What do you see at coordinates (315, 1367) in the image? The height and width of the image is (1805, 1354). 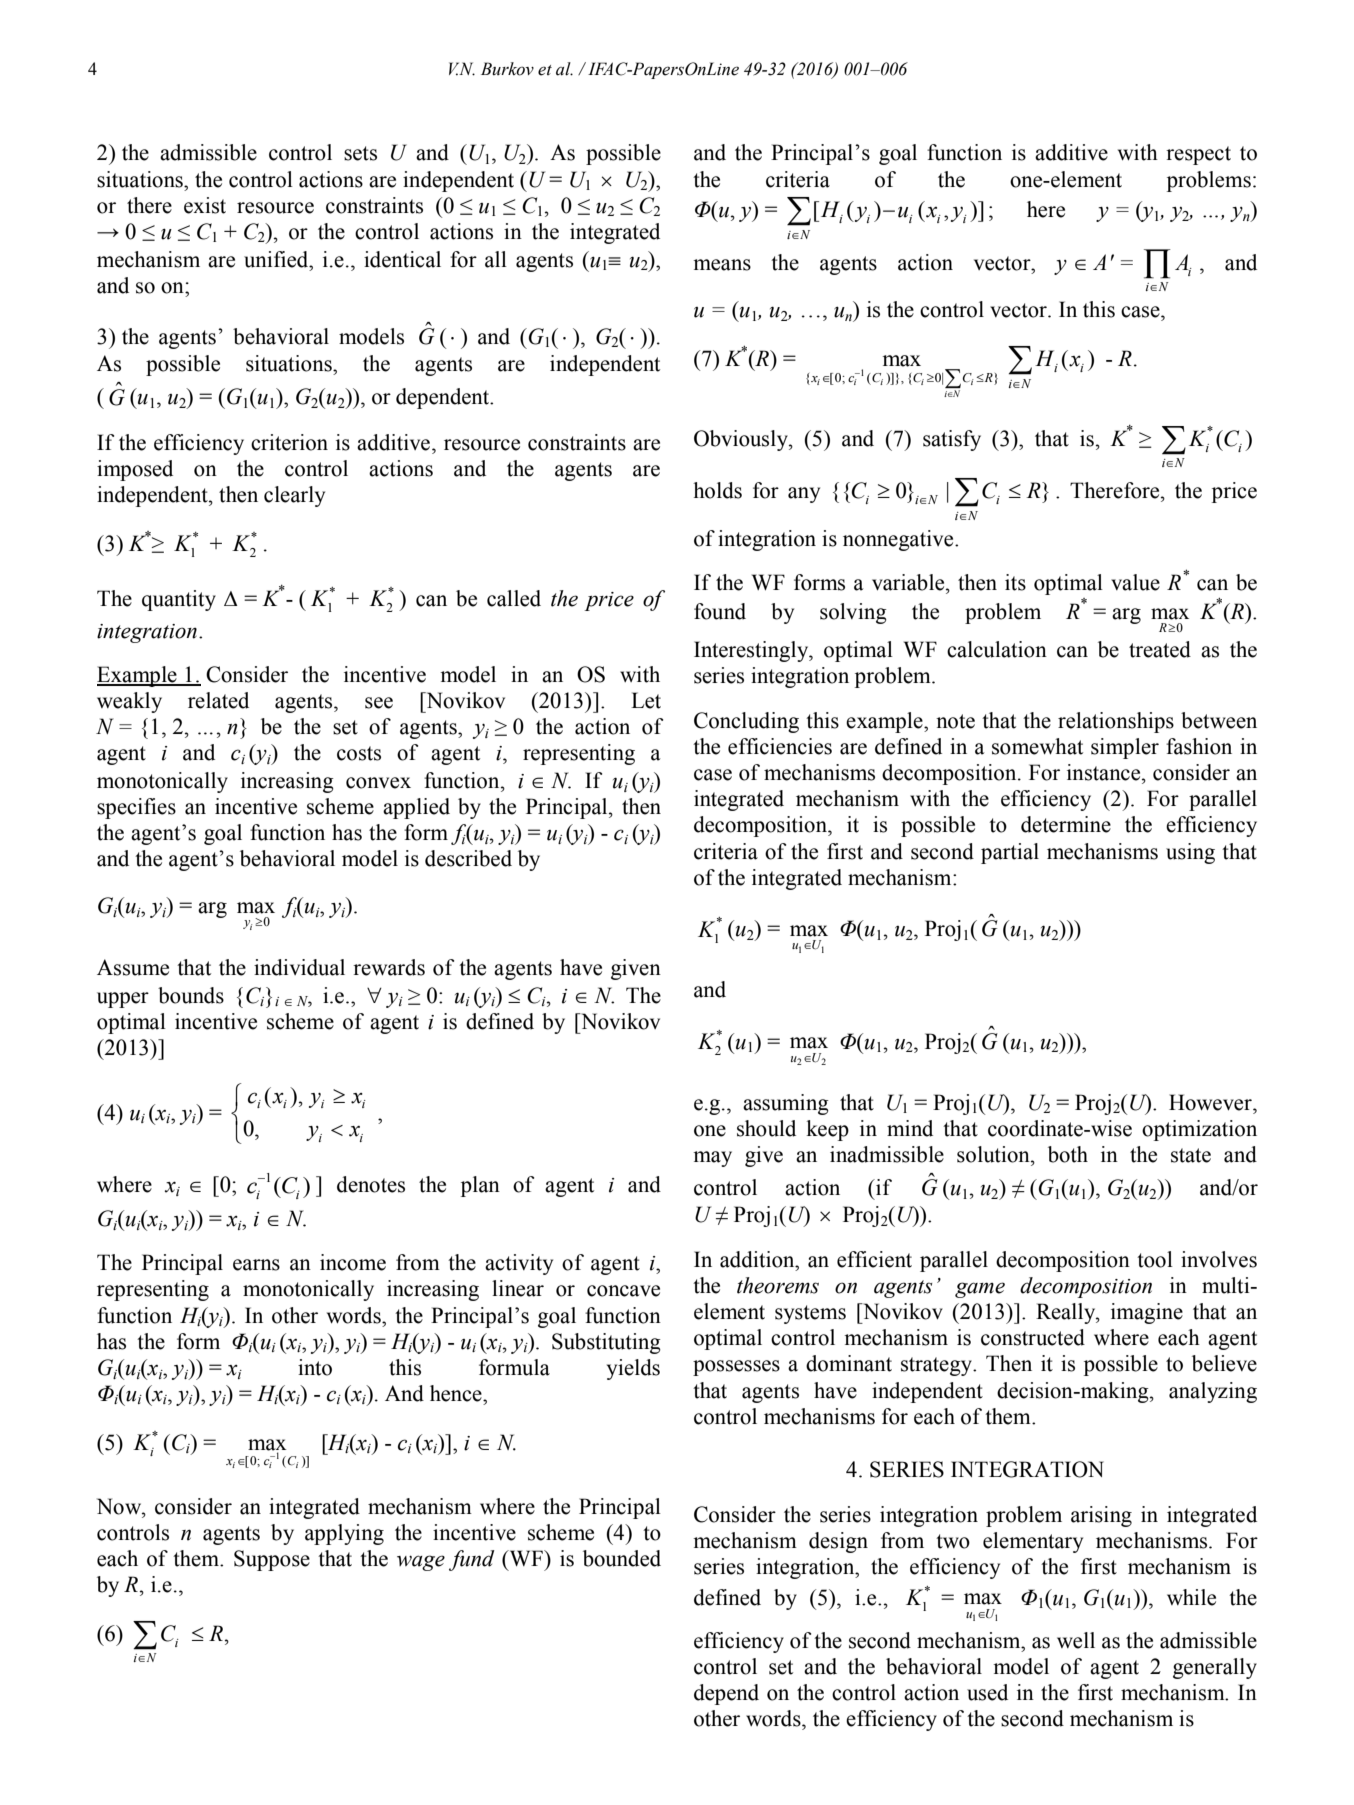 I see `into` at bounding box center [315, 1367].
